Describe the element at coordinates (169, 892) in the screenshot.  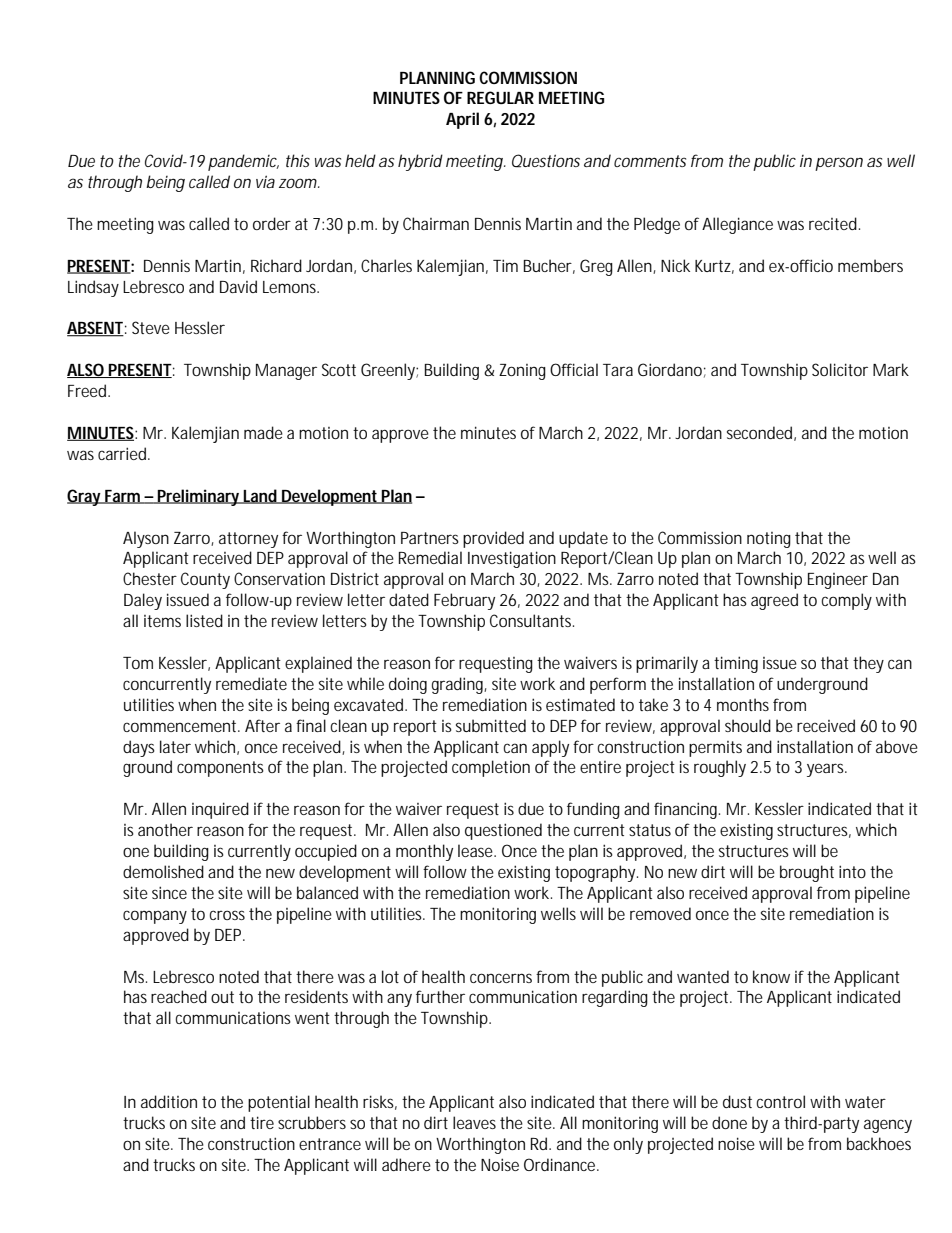
I see `since` at that location.
